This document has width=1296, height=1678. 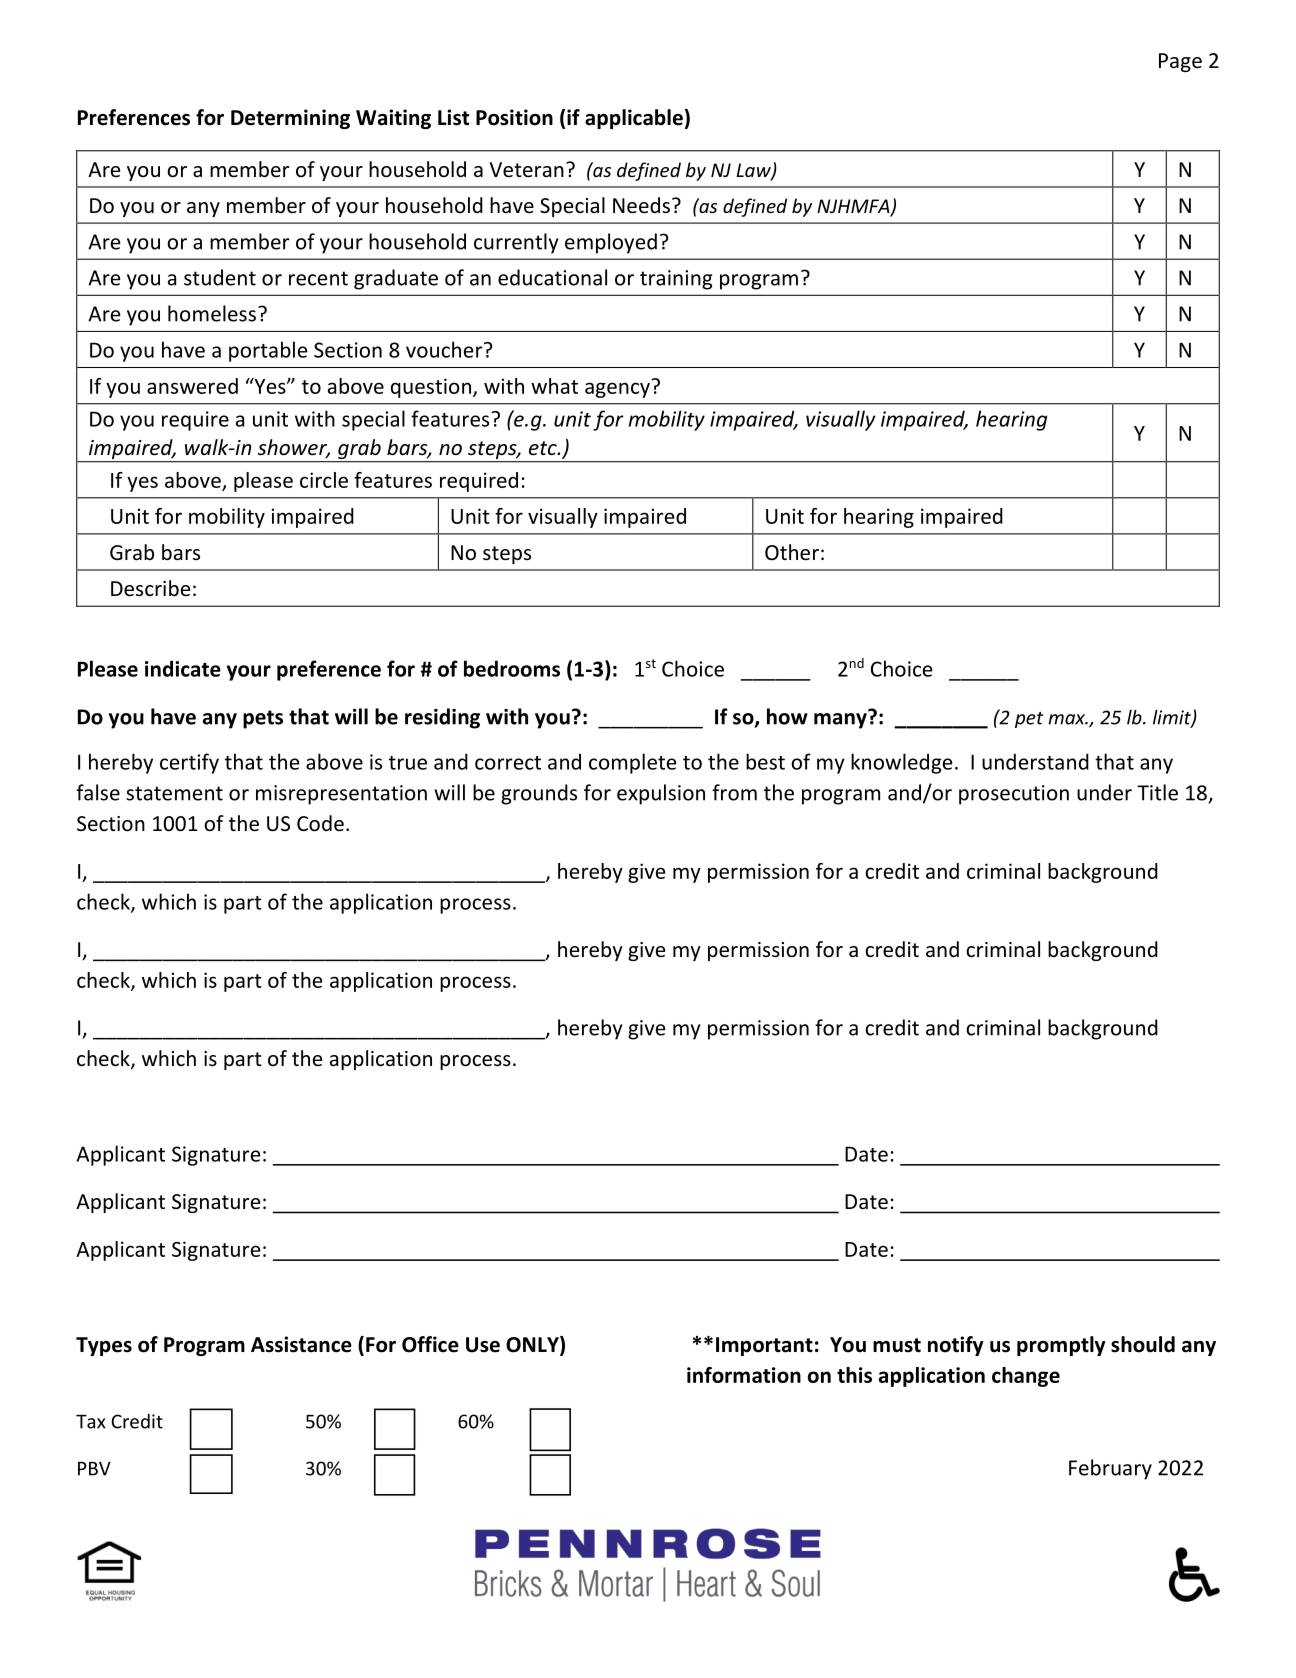 What do you see at coordinates (661, 794) in the document?
I see `expulsion` at bounding box center [661, 794].
